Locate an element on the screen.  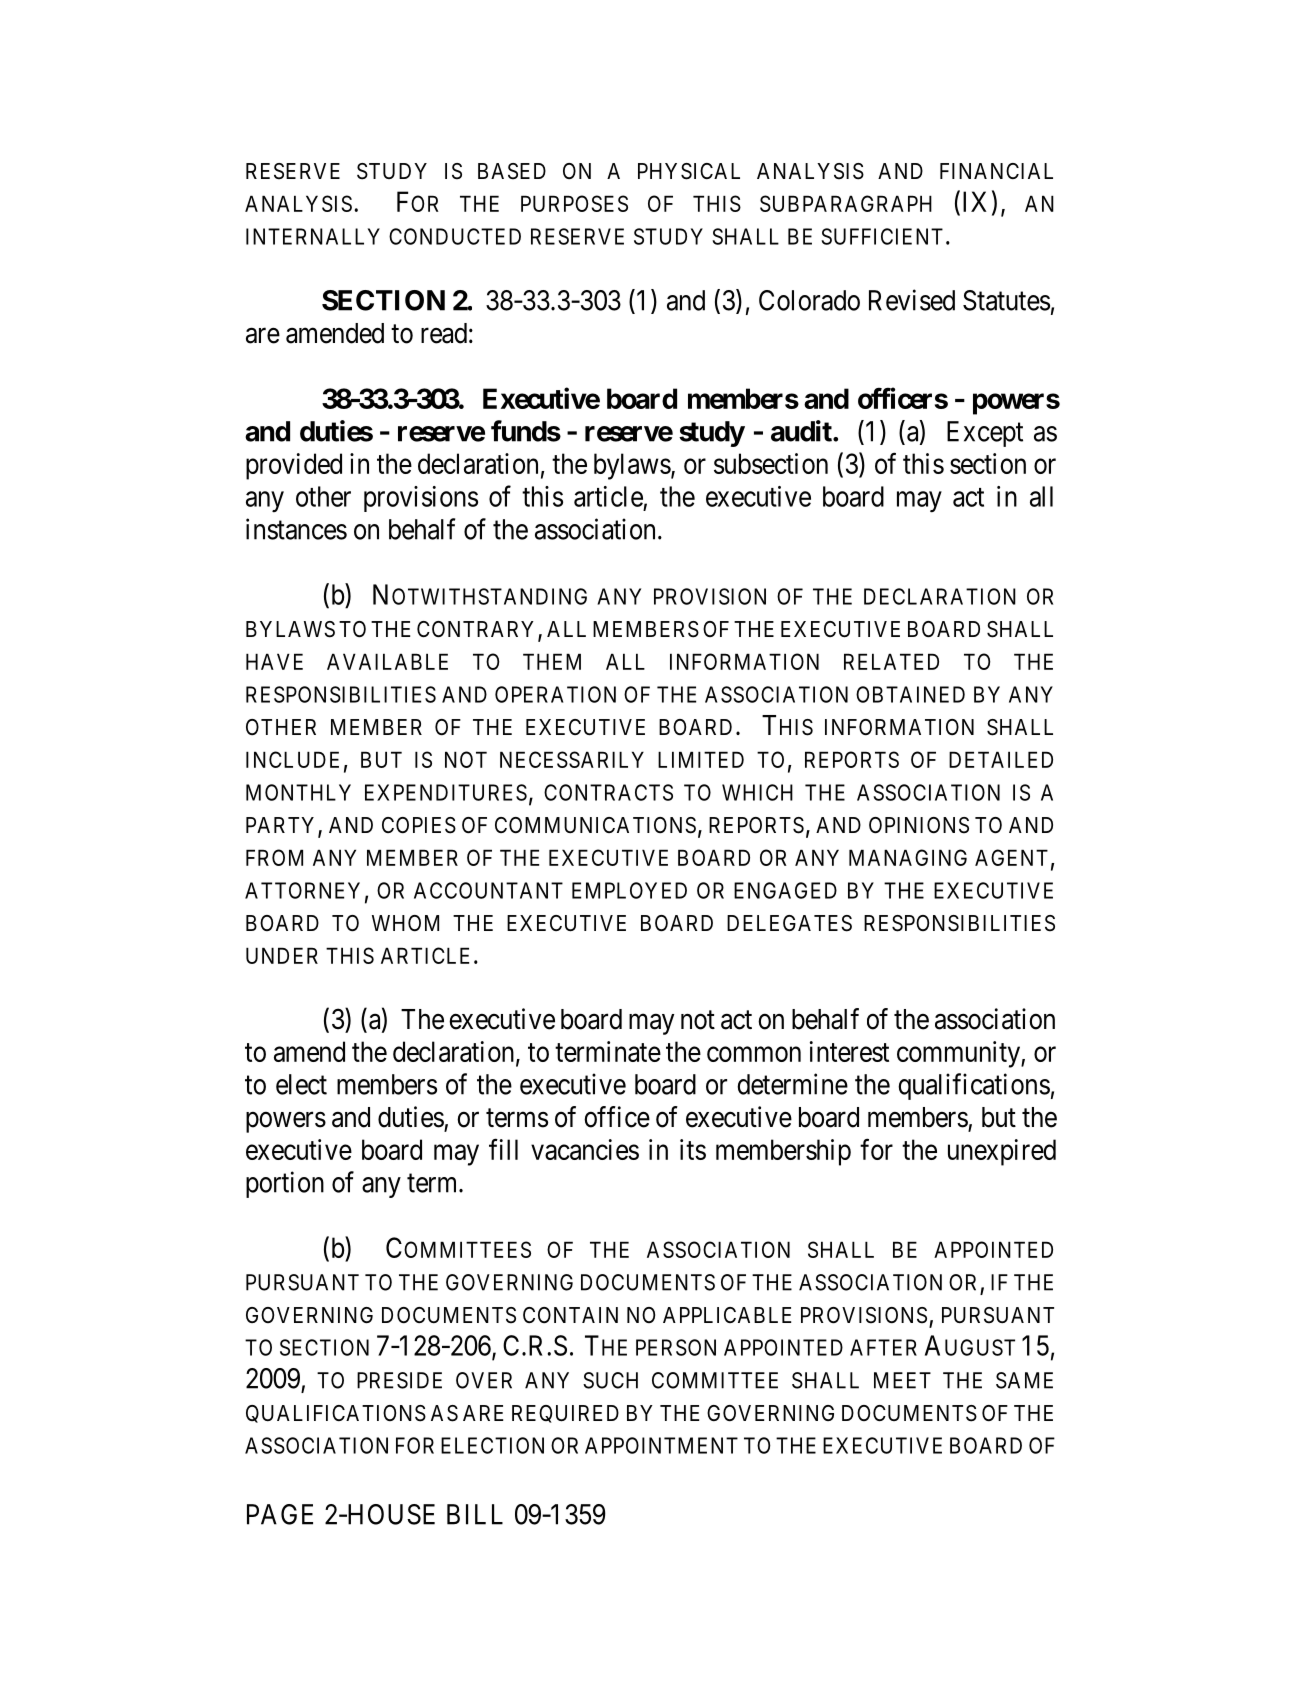
PAGE is located at coordinates (280, 1514).
